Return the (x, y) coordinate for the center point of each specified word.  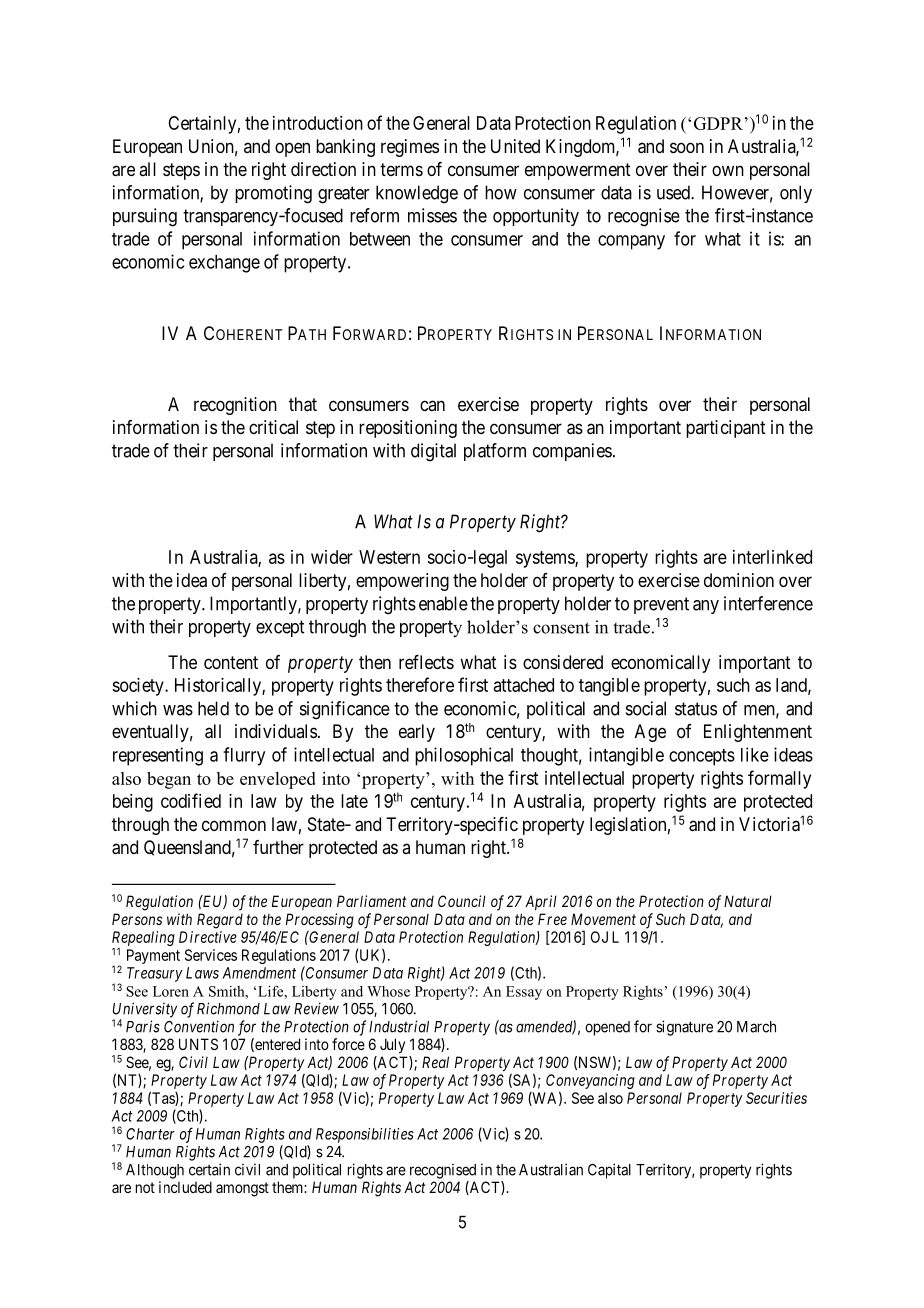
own (728, 170)
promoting (273, 194)
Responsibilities (365, 1135)
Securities (776, 1098)
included (185, 1187)
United (515, 146)
